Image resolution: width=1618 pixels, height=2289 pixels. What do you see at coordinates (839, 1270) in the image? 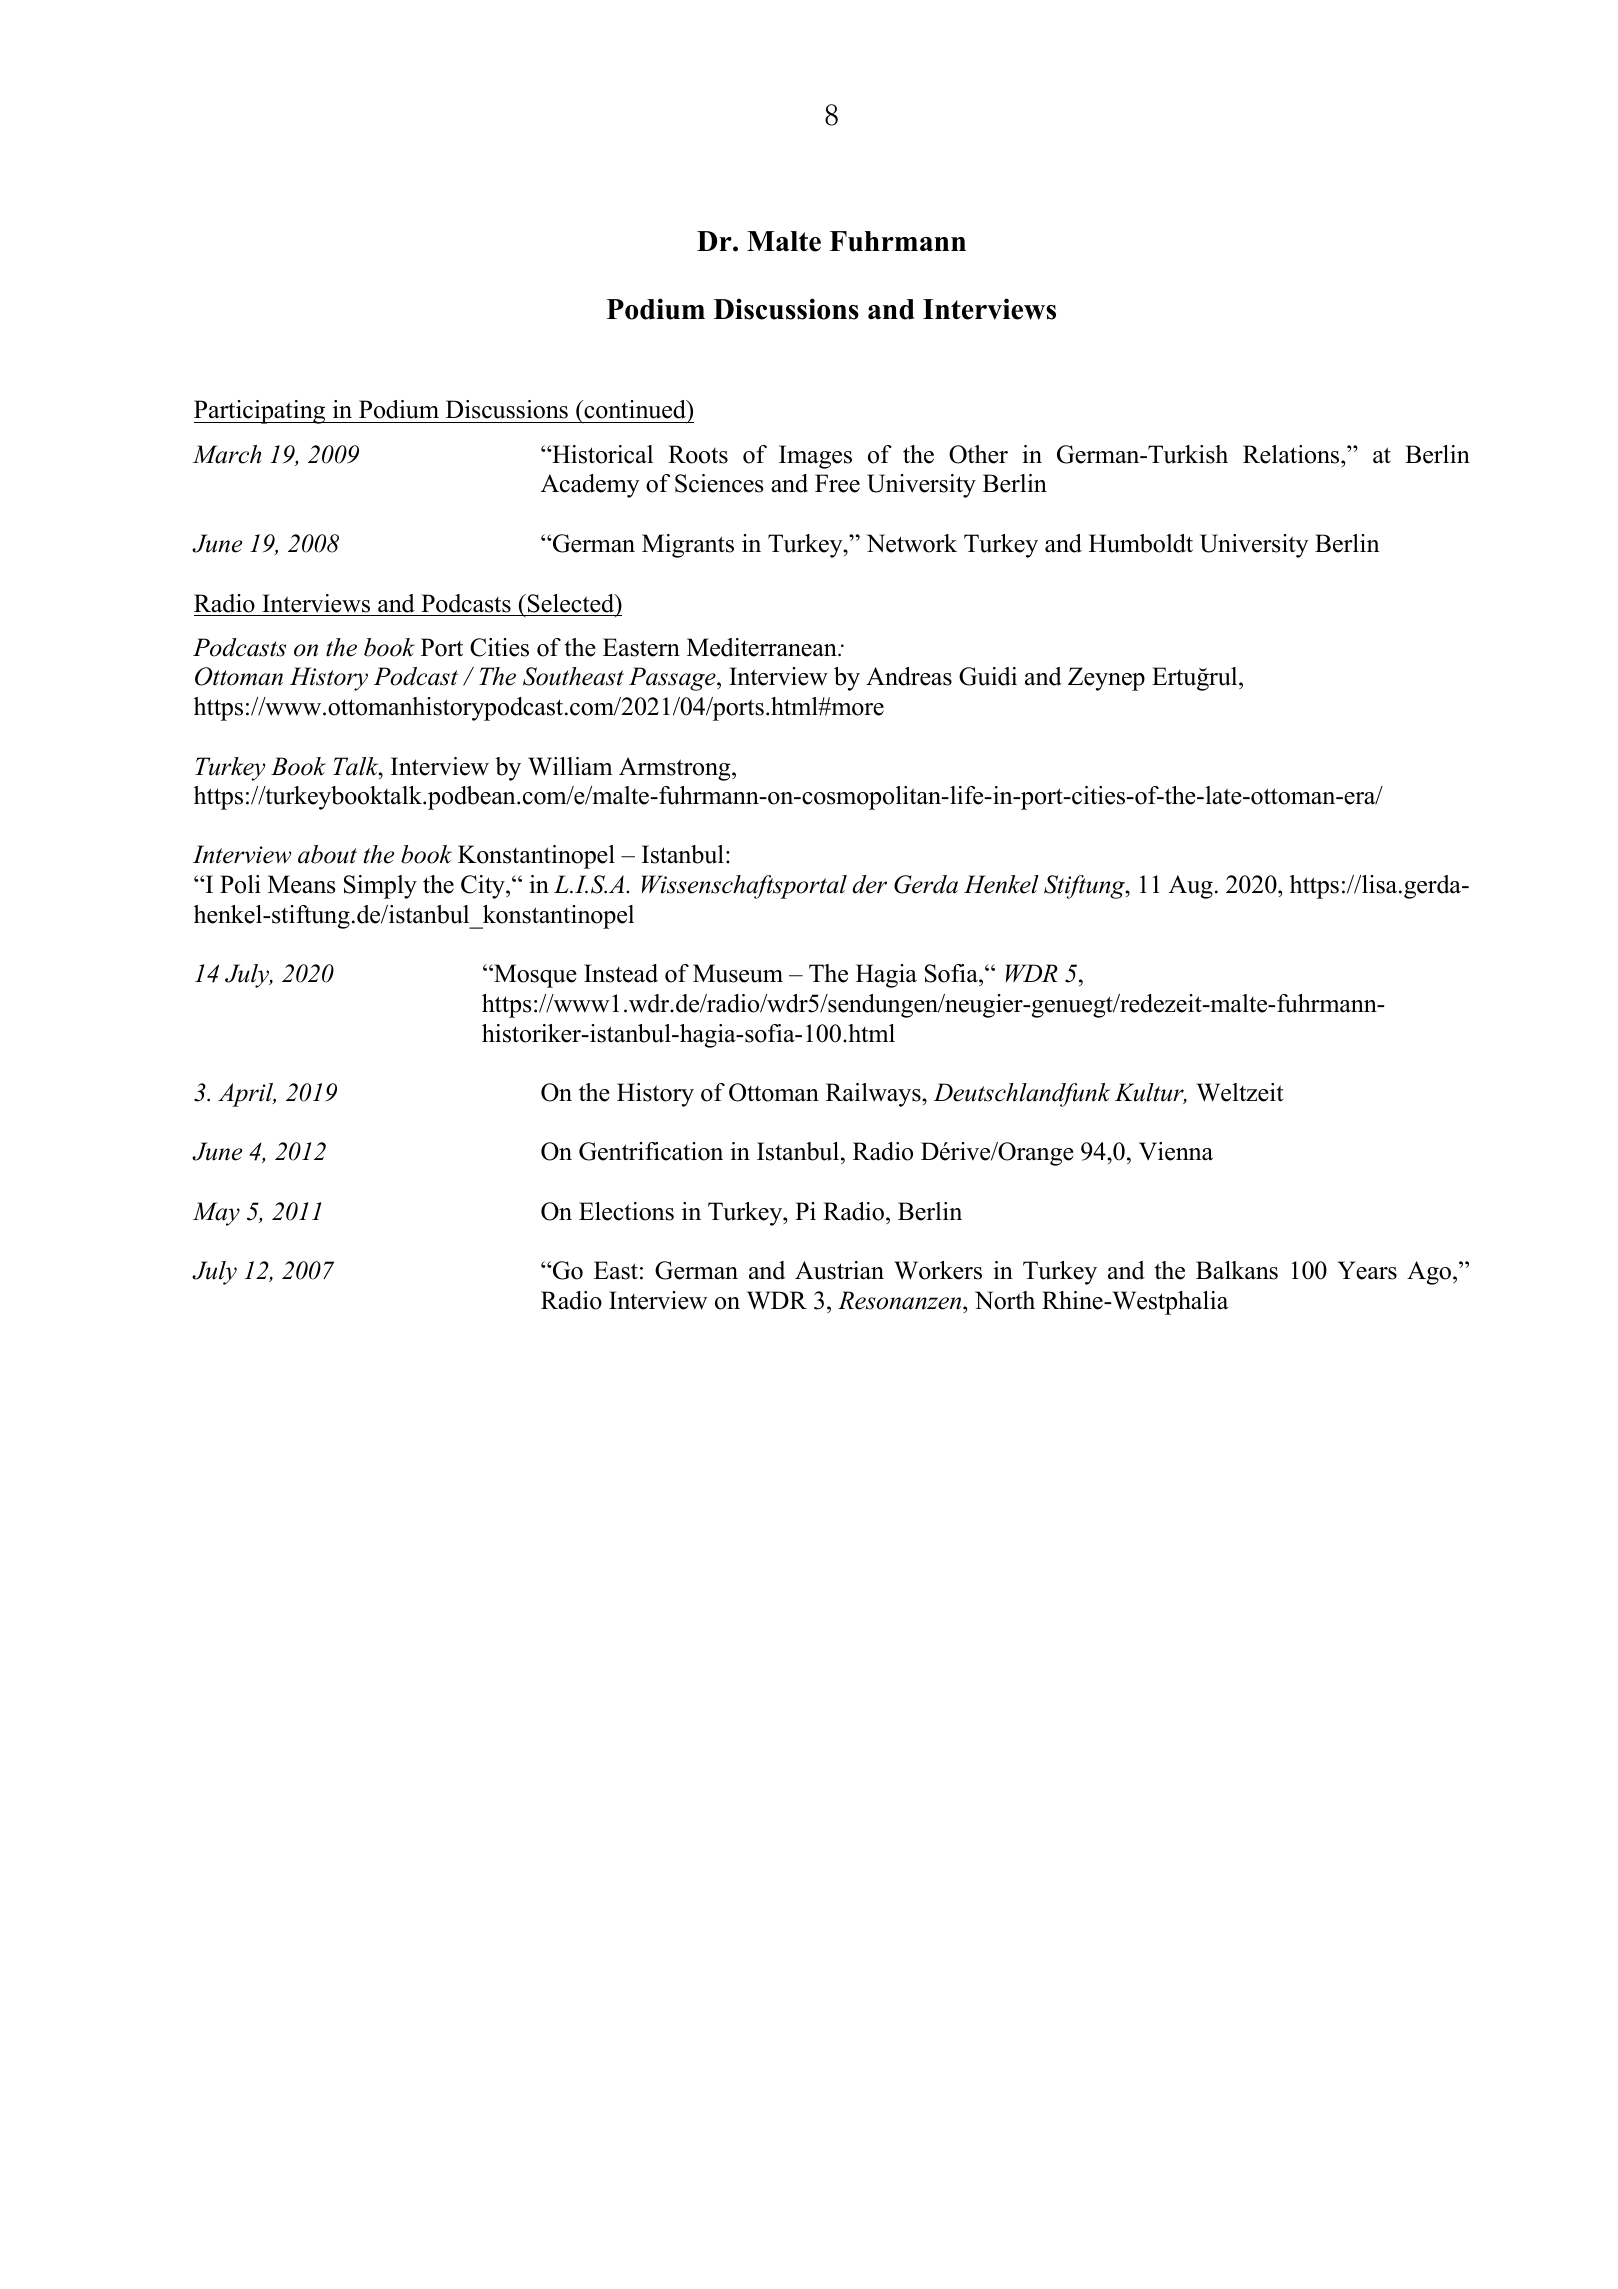
I see `Austrian` at bounding box center [839, 1270].
